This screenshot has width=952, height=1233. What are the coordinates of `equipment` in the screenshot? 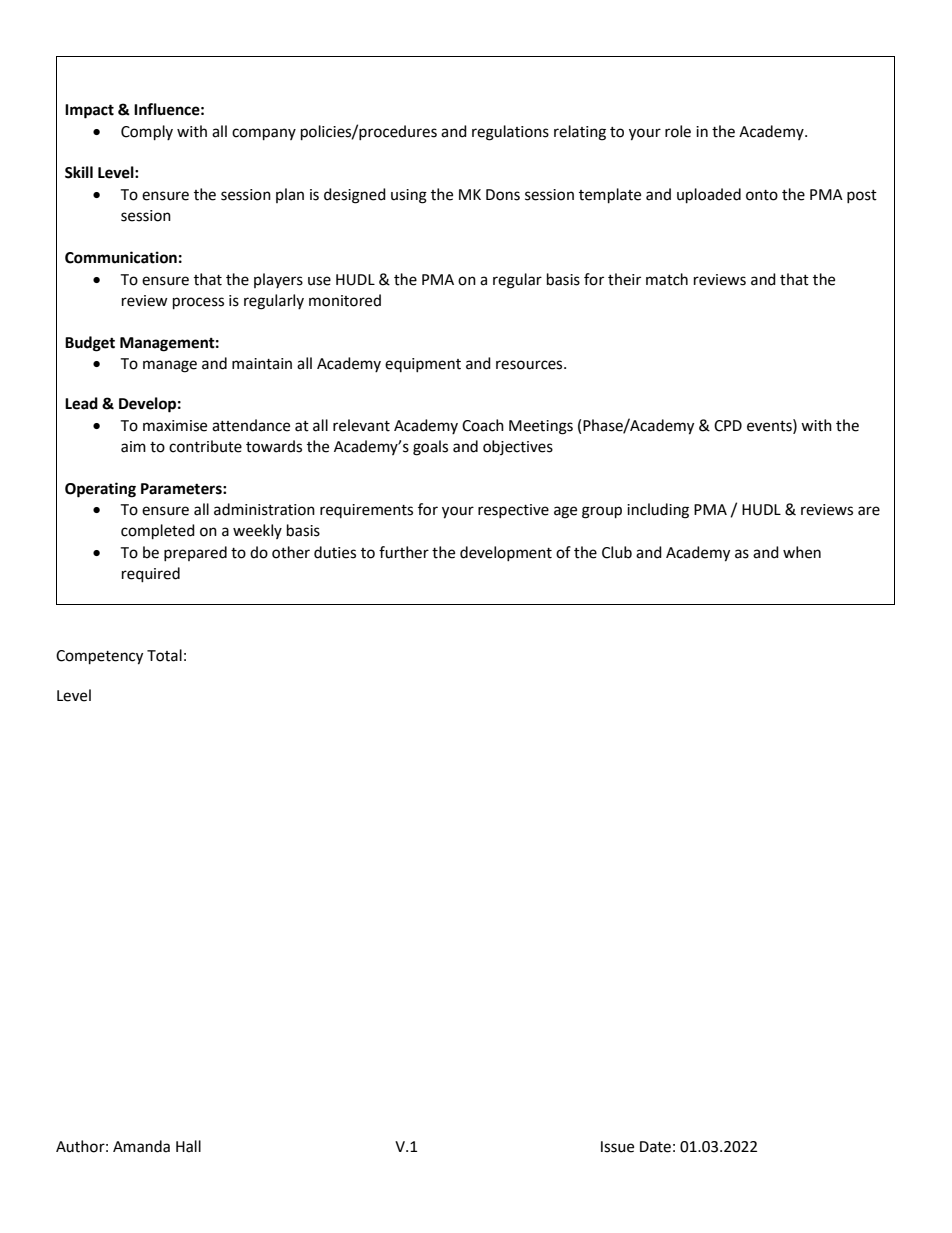 It's located at (423, 365).
